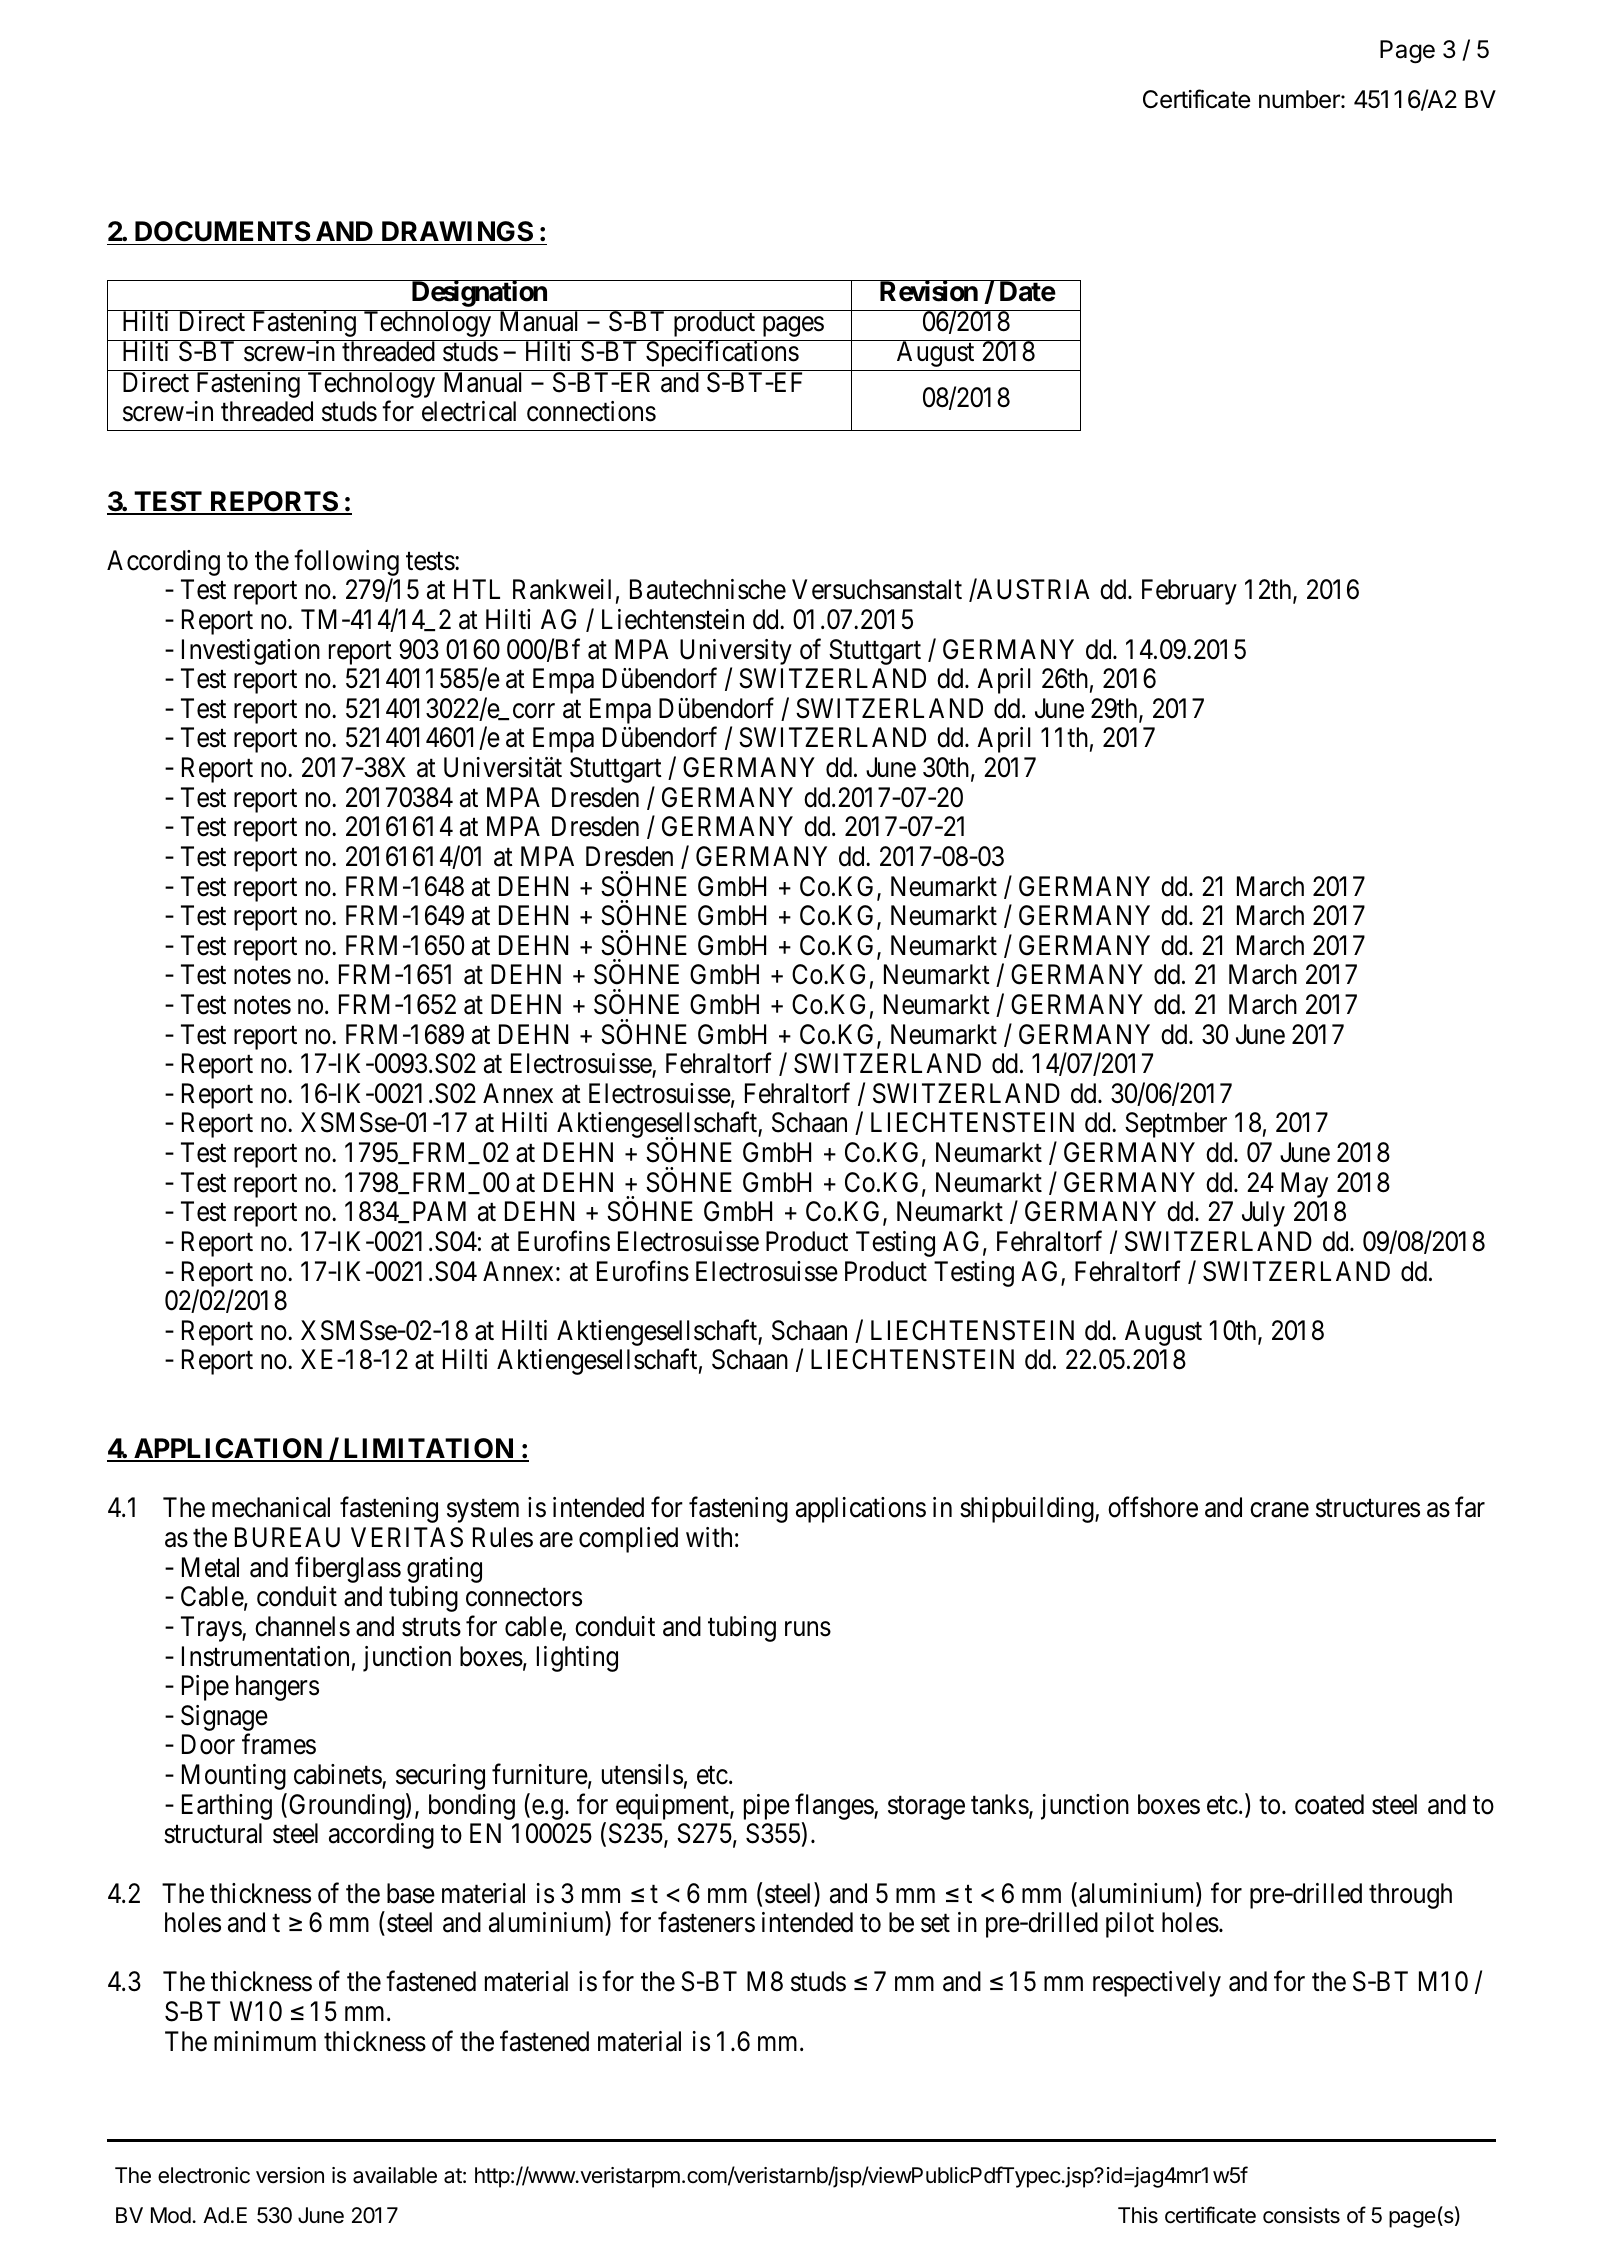 The image size is (1602, 2267). What do you see at coordinates (290, 2175) in the page?
I see `version` at bounding box center [290, 2175].
